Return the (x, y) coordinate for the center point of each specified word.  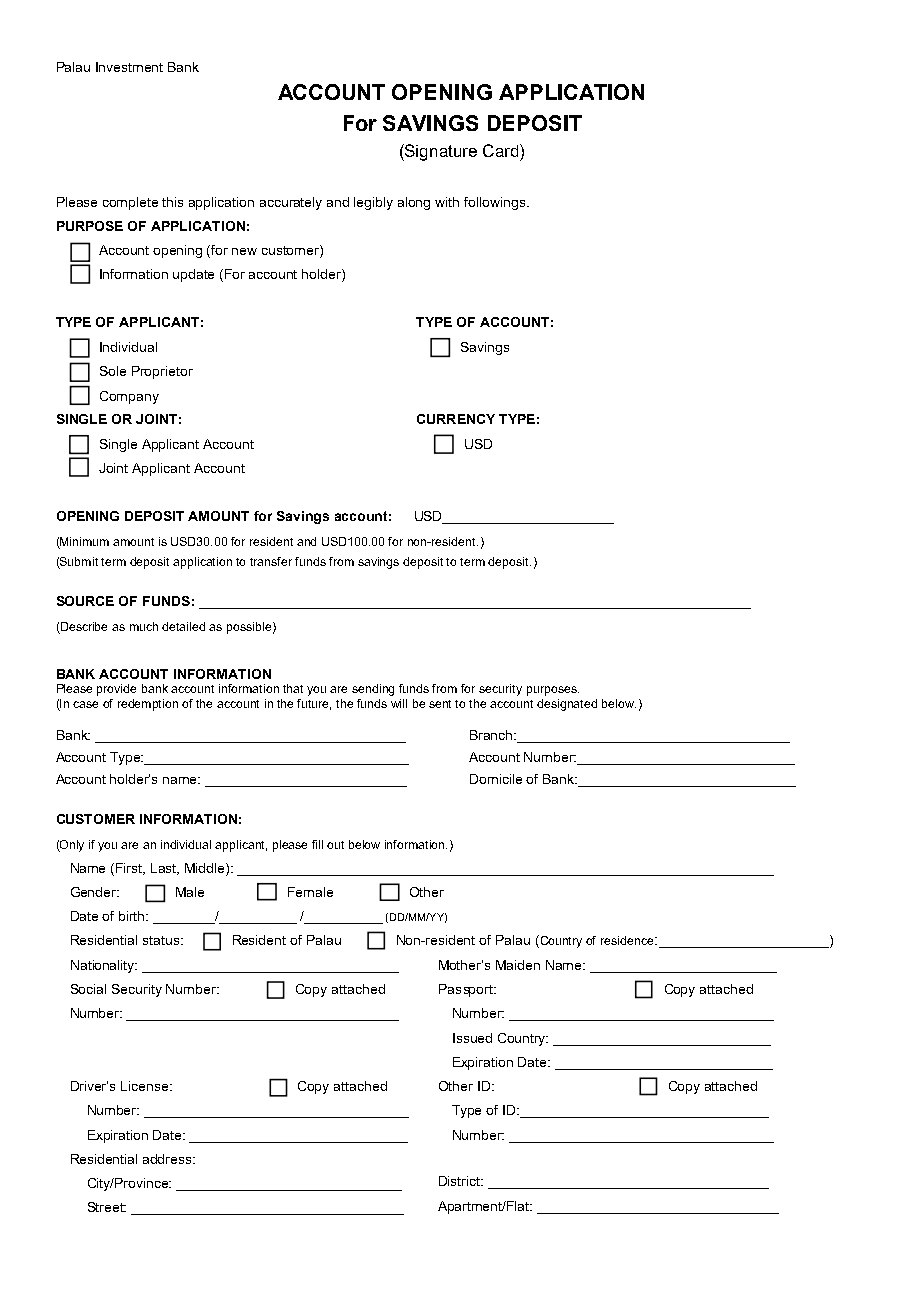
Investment (129, 67)
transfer (271, 561)
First (130, 869)
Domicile (496, 779)
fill (317, 844)
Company (129, 397)
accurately (291, 203)
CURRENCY (456, 419)
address (169, 1159)
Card (502, 150)
